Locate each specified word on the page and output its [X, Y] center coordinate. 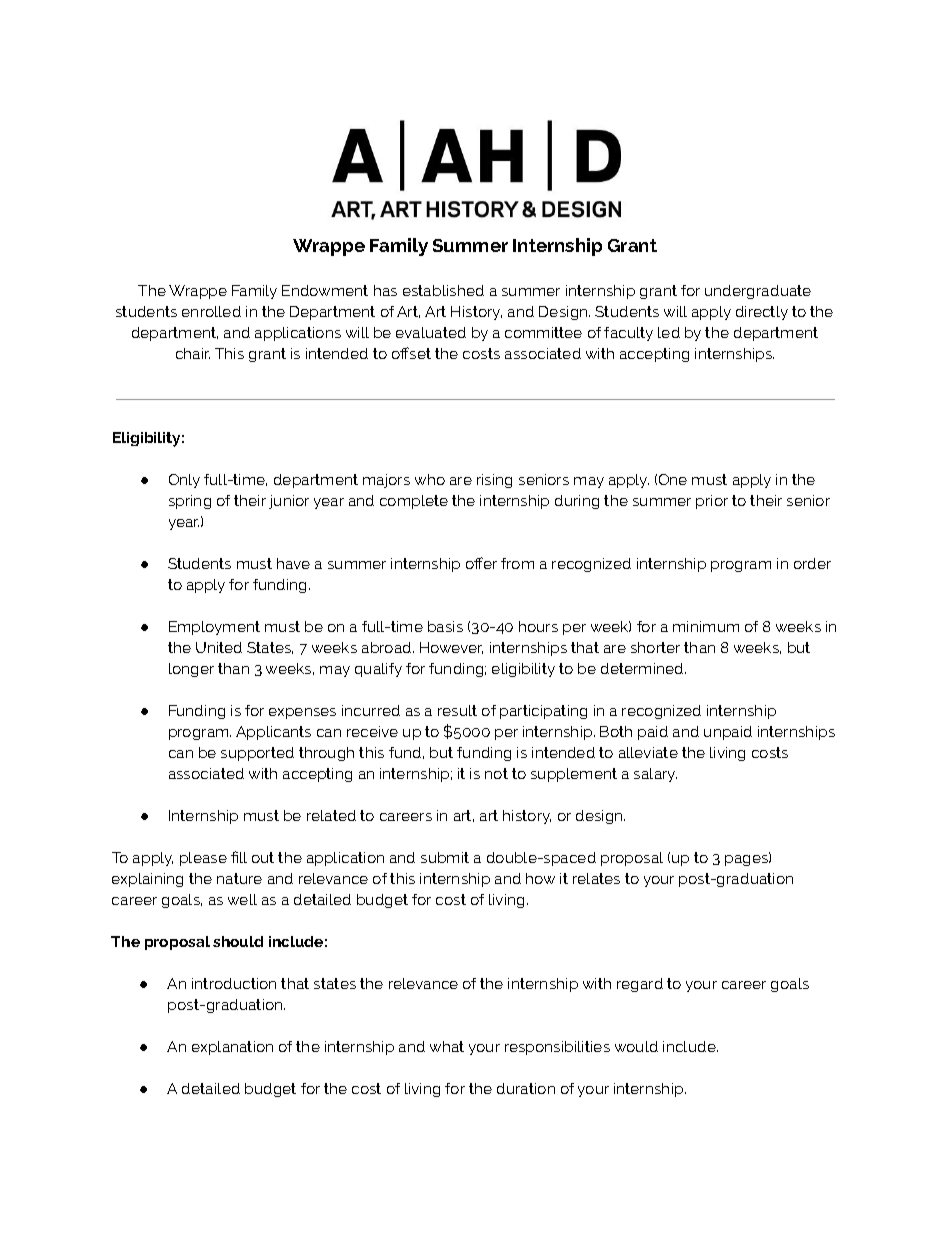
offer [481, 563]
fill [239, 857]
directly [762, 313]
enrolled [211, 311]
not [496, 773]
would [636, 1046]
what [447, 1046]
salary [655, 775]
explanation [232, 1048]
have [293, 563]
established [443, 290]
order [812, 563]
